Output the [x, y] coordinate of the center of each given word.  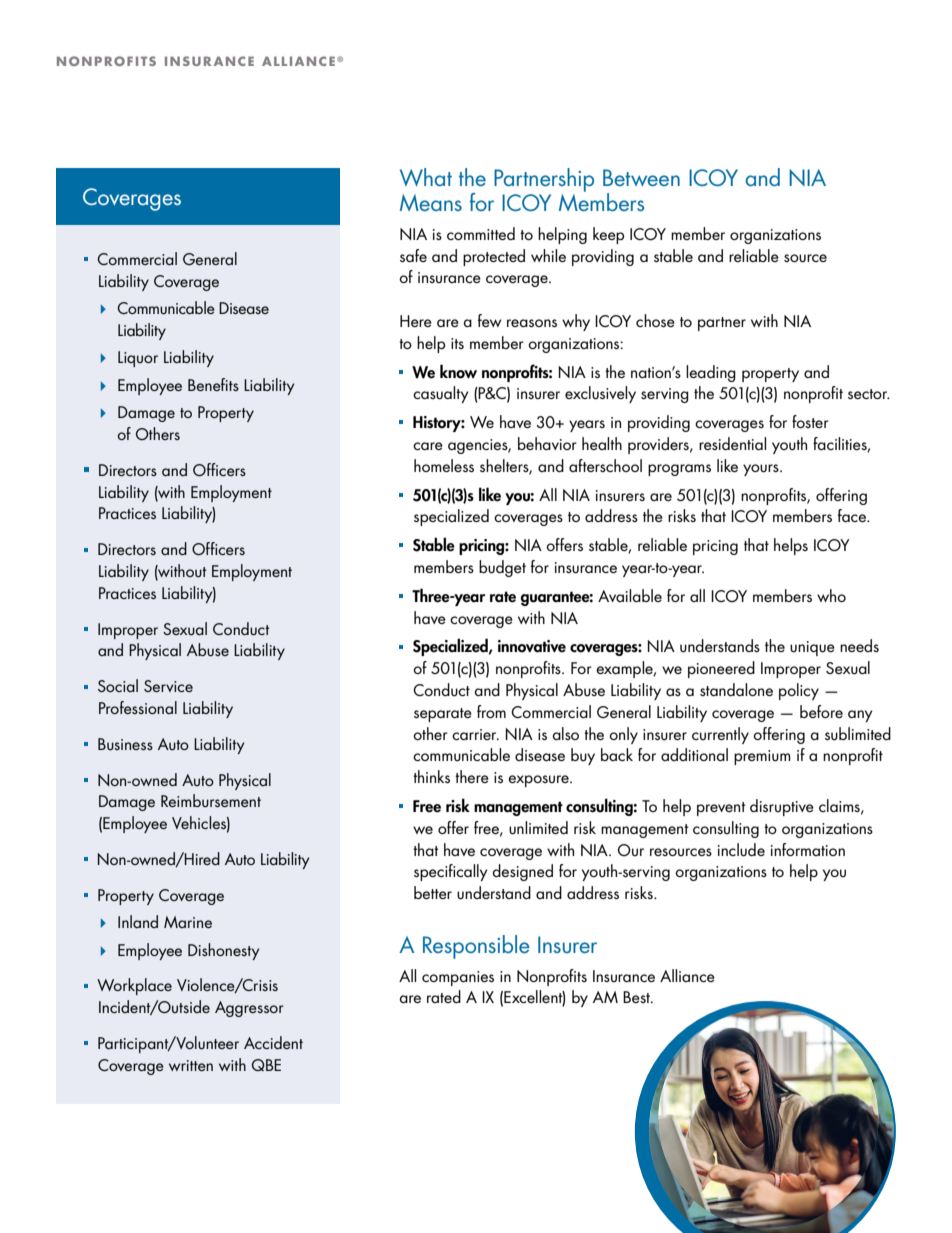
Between [641, 177]
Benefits [213, 384]
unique [812, 648]
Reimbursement [211, 800]
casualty [441, 394]
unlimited [538, 828]
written [191, 1065]
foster [810, 421]
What [426, 177]
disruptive [782, 807]
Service [168, 686]
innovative [532, 646]
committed [481, 233]
